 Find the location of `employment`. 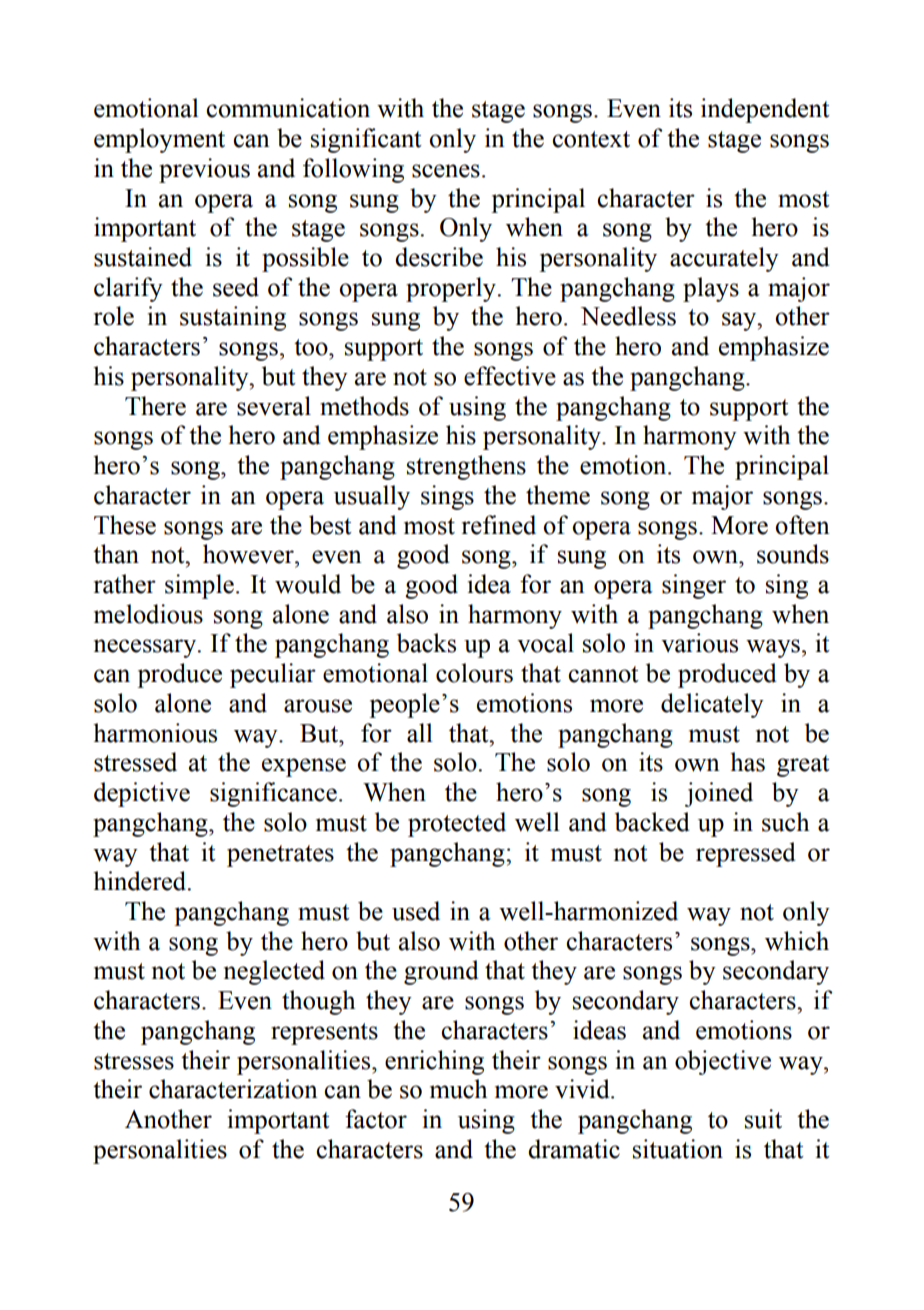

employment is located at coordinates (159, 140).
